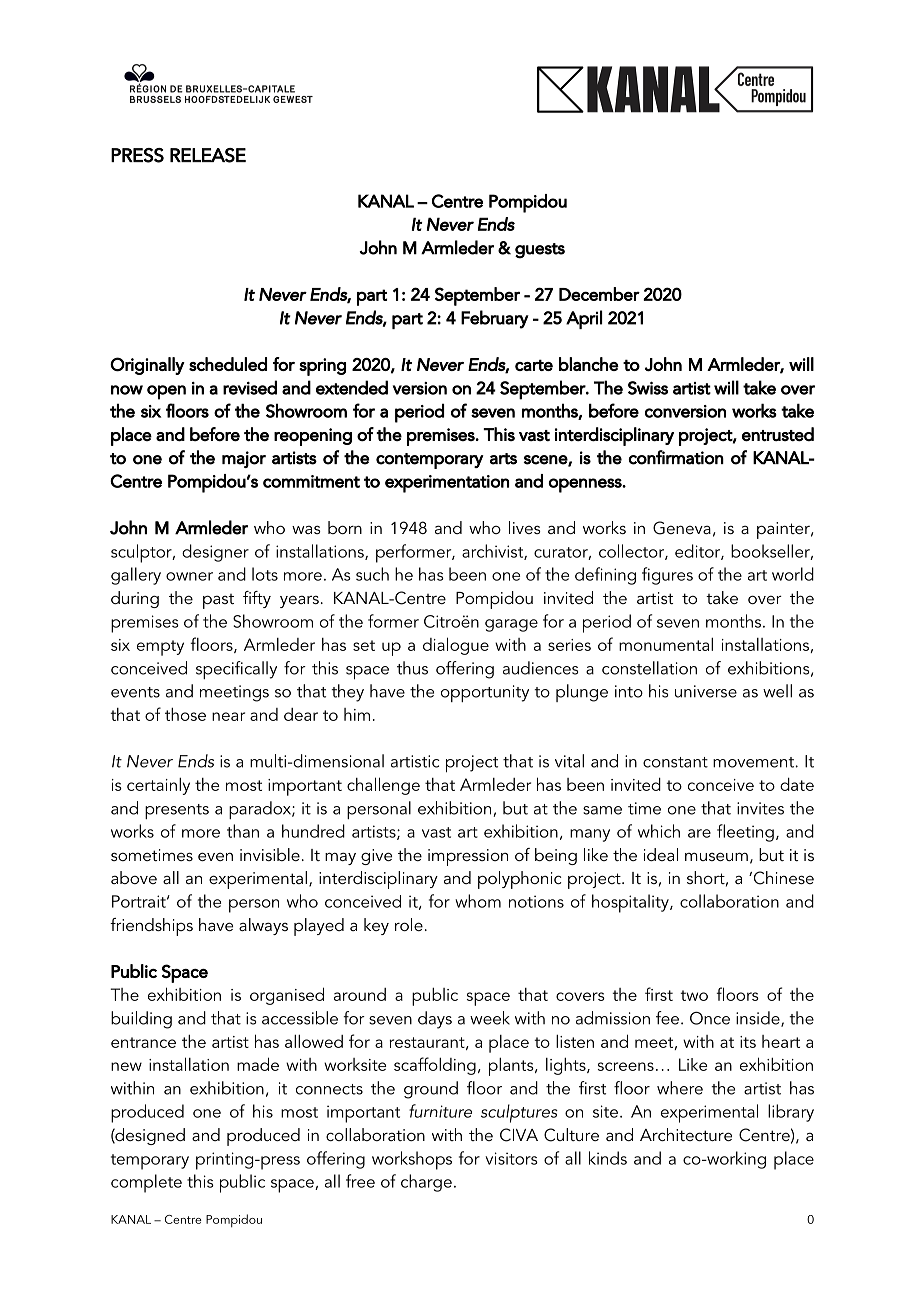  I want to click on museum, so click(716, 856).
